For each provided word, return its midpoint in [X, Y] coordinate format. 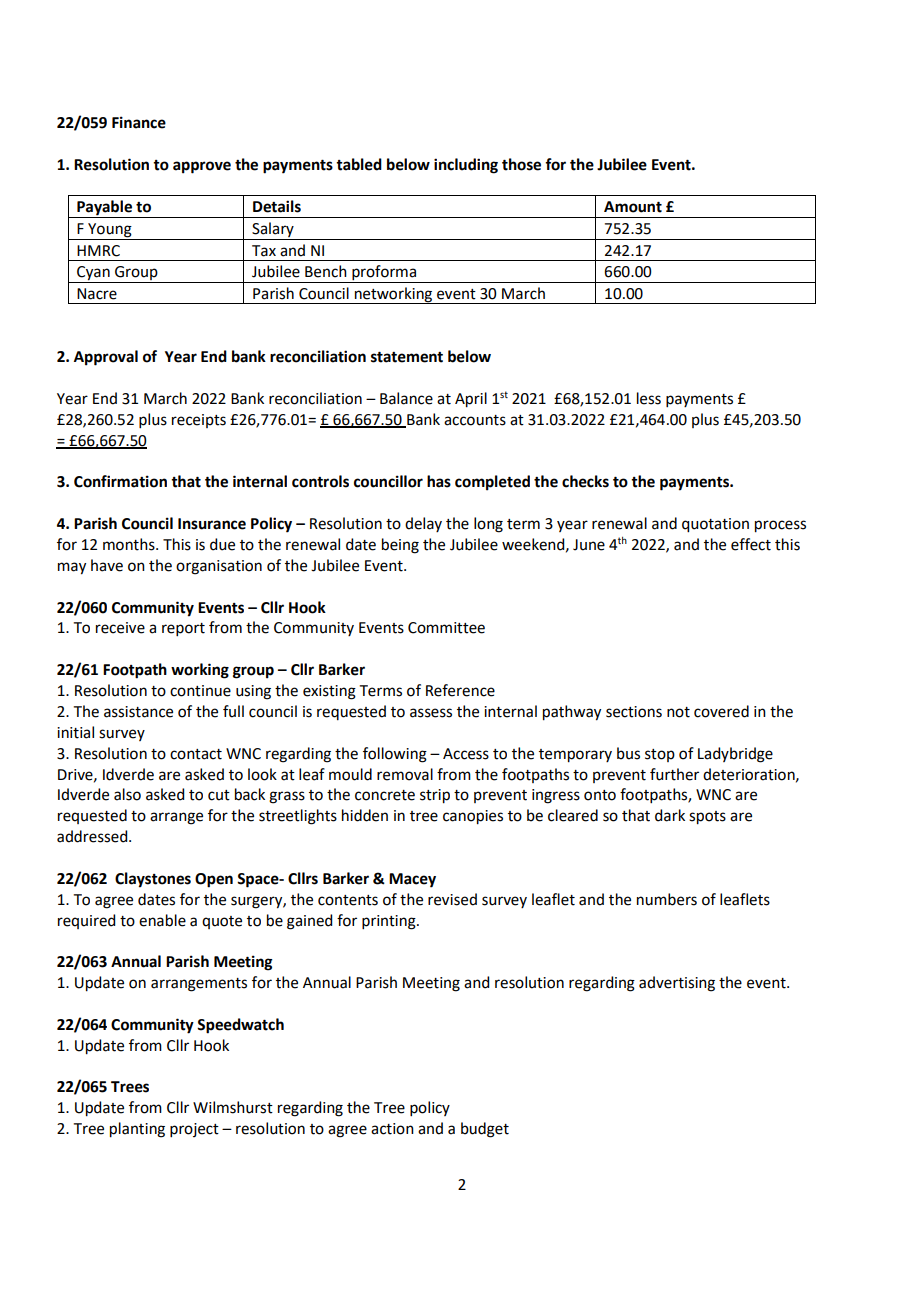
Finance [139, 122]
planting [137, 1130]
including [466, 166]
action [392, 1129]
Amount [633, 207]
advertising [677, 984]
